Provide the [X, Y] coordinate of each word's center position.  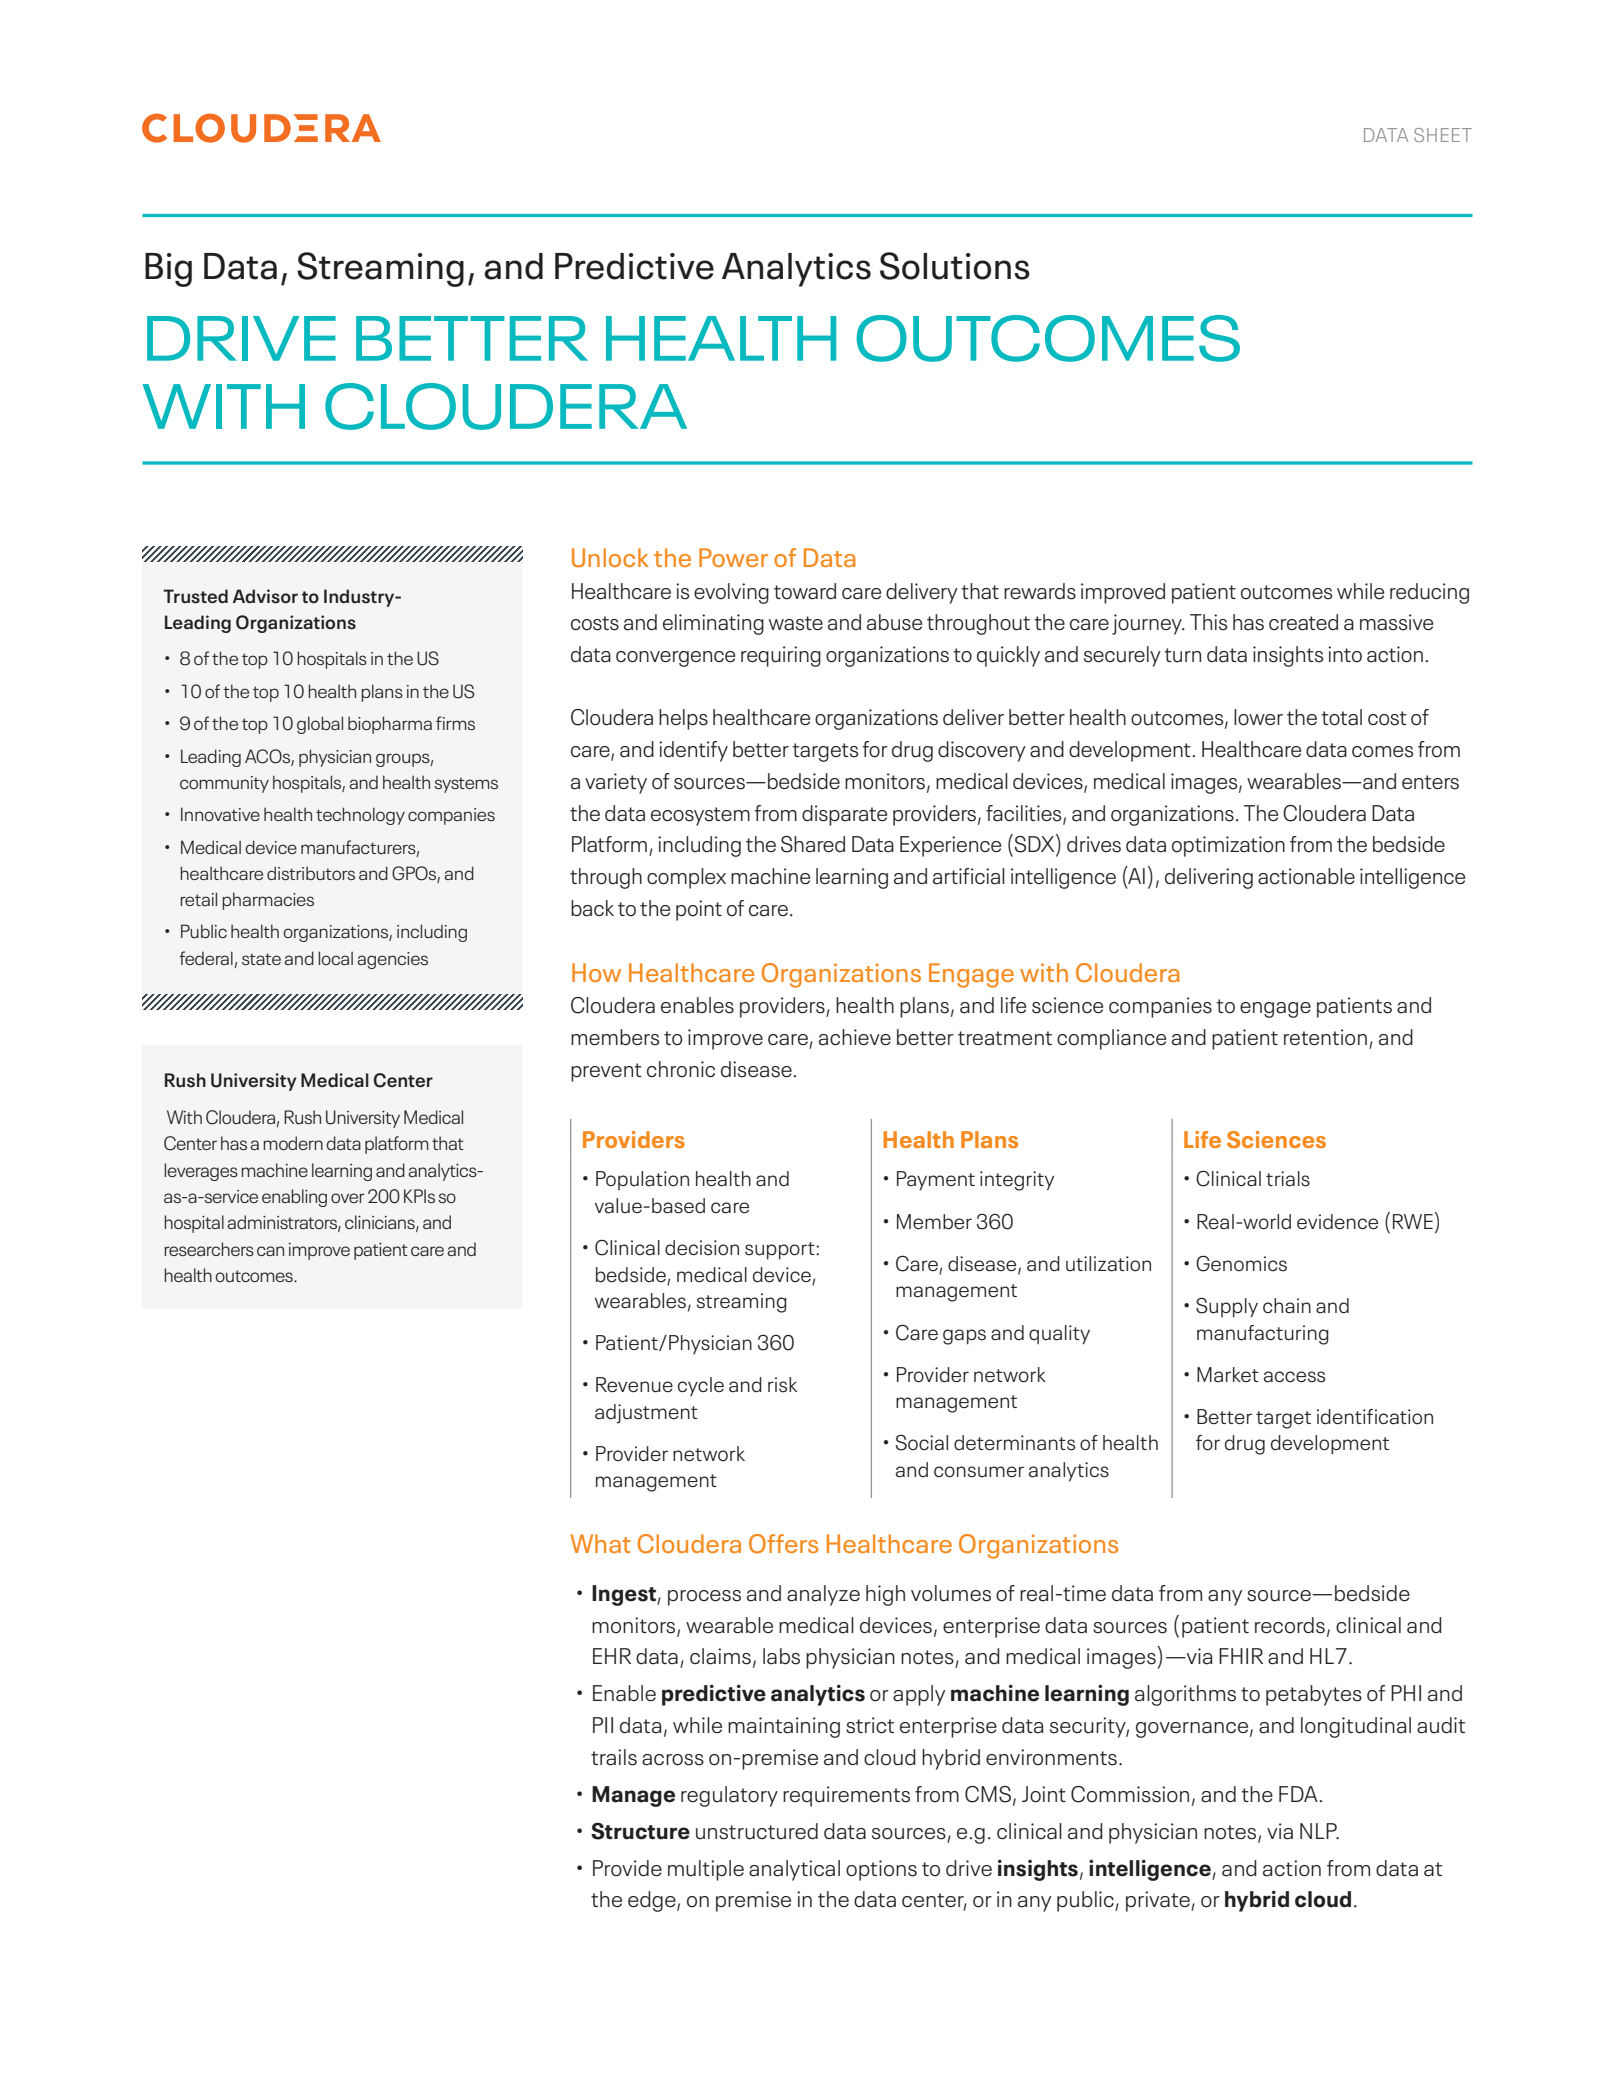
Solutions [955, 266]
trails [614, 1757]
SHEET [1443, 135]
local [335, 958]
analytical [794, 1870]
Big [168, 270]
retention [1325, 1037]
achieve [855, 1037]
